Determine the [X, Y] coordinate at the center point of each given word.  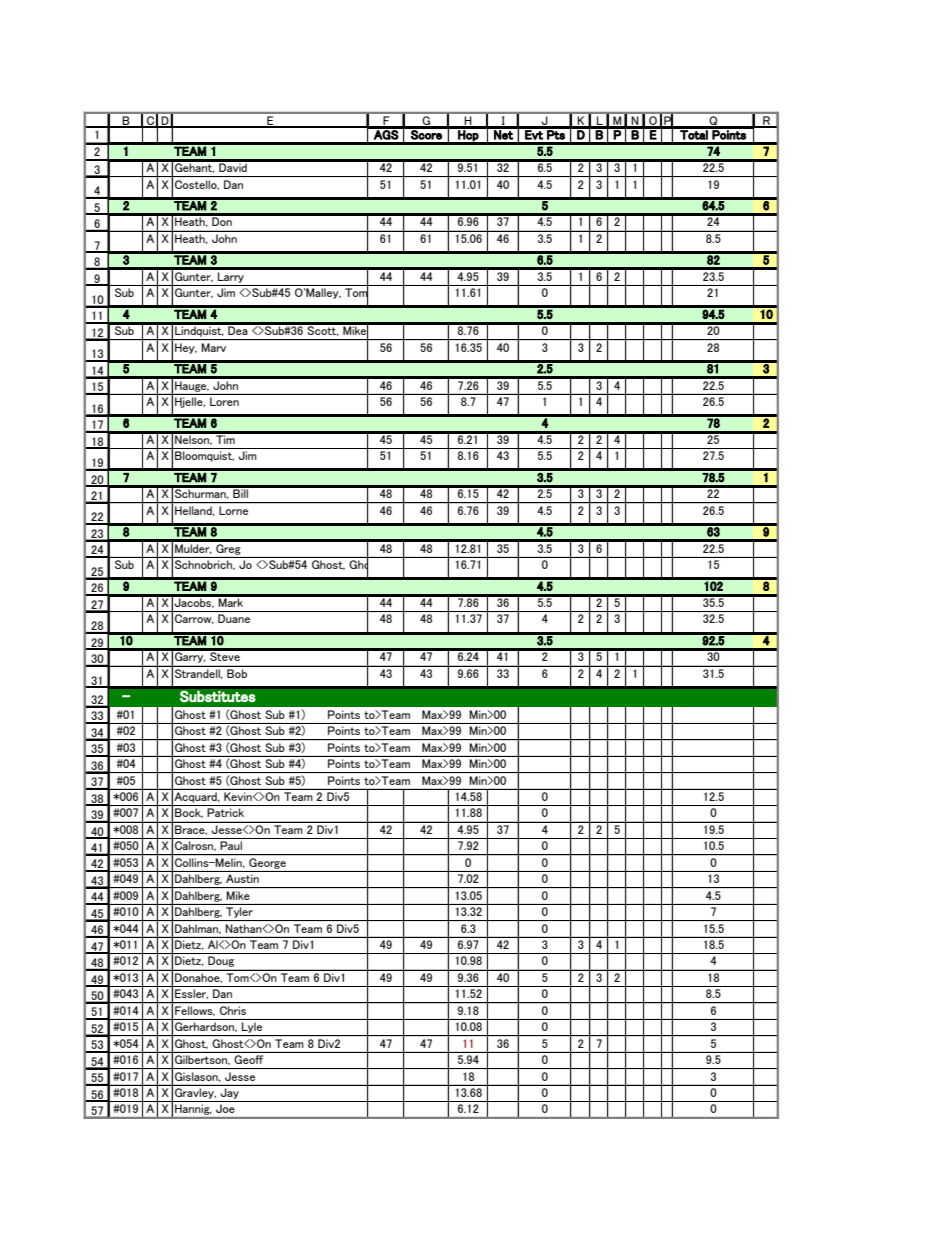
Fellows [195, 1010]
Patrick [226, 812]
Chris [233, 1010]
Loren [224, 401]
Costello [197, 185]
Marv [214, 347]
